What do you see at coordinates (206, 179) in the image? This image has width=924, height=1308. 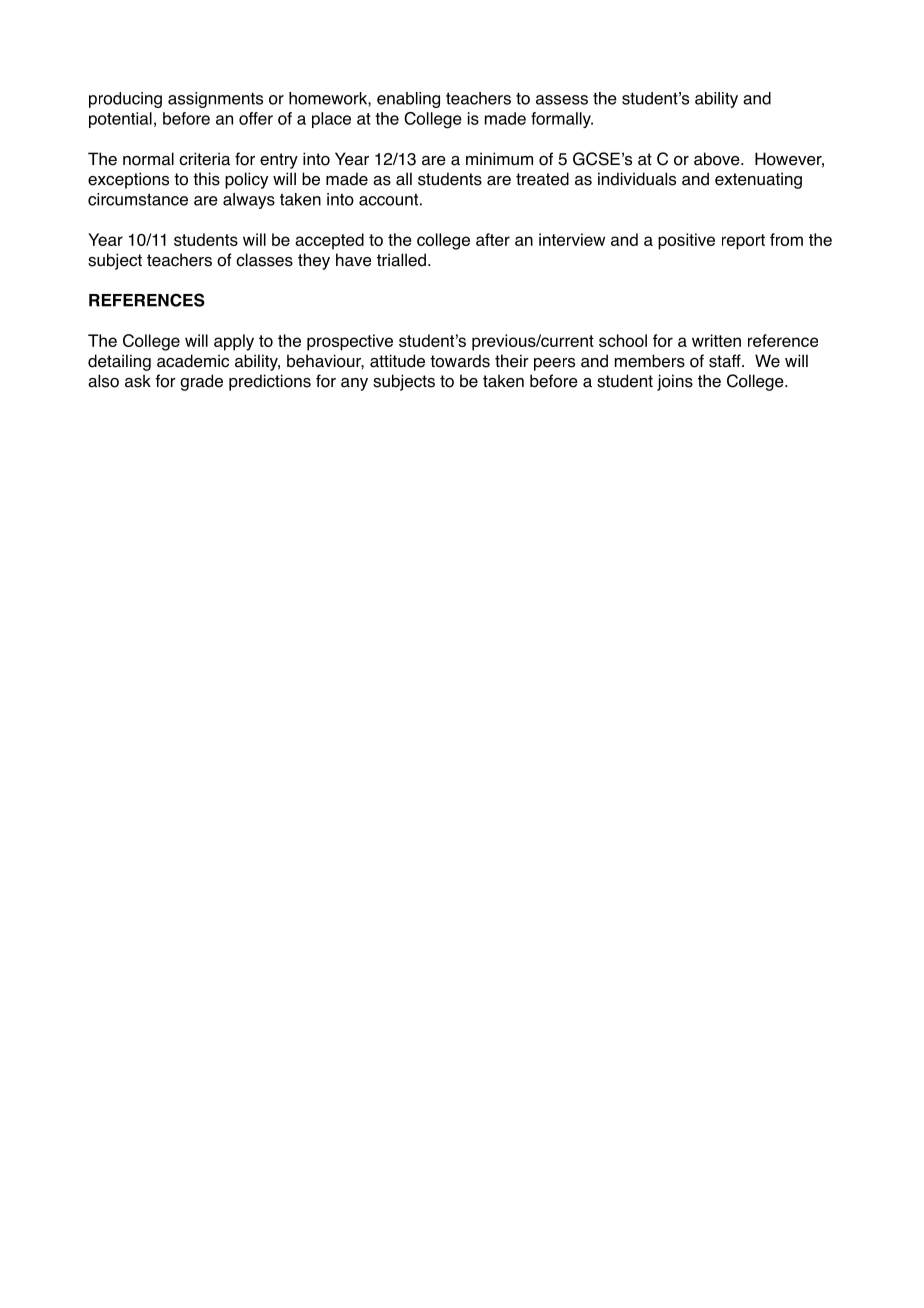 I see `this` at bounding box center [206, 179].
